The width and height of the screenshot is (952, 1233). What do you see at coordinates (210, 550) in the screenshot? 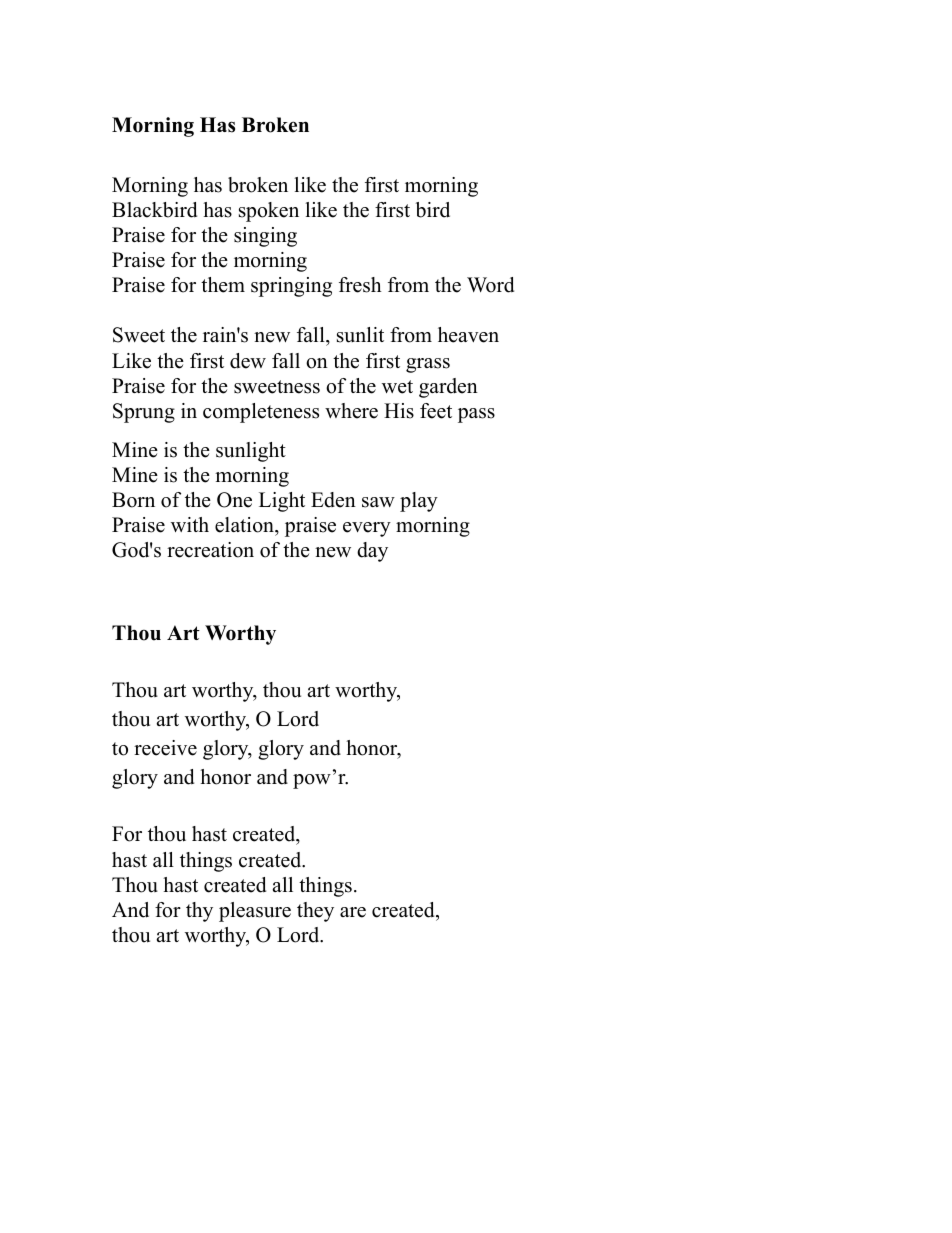
I see `recreation` at bounding box center [210, 550].
